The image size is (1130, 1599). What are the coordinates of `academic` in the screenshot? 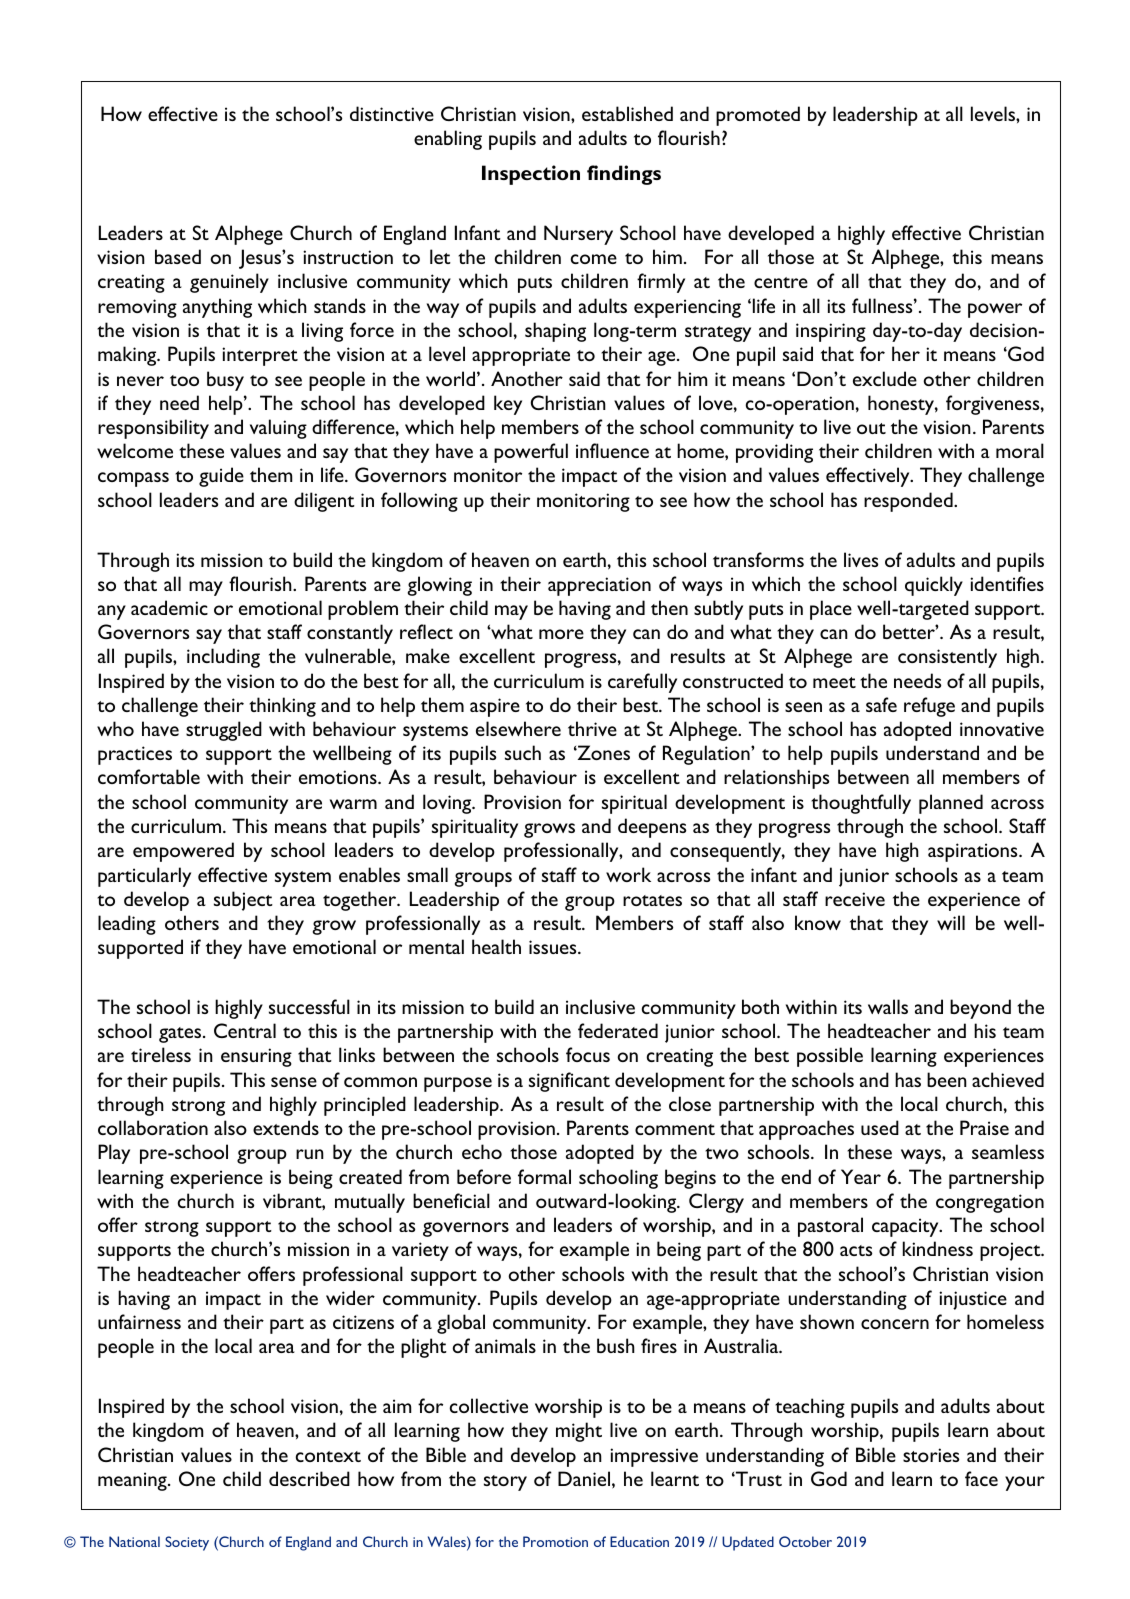 It's located at (169, 607).
